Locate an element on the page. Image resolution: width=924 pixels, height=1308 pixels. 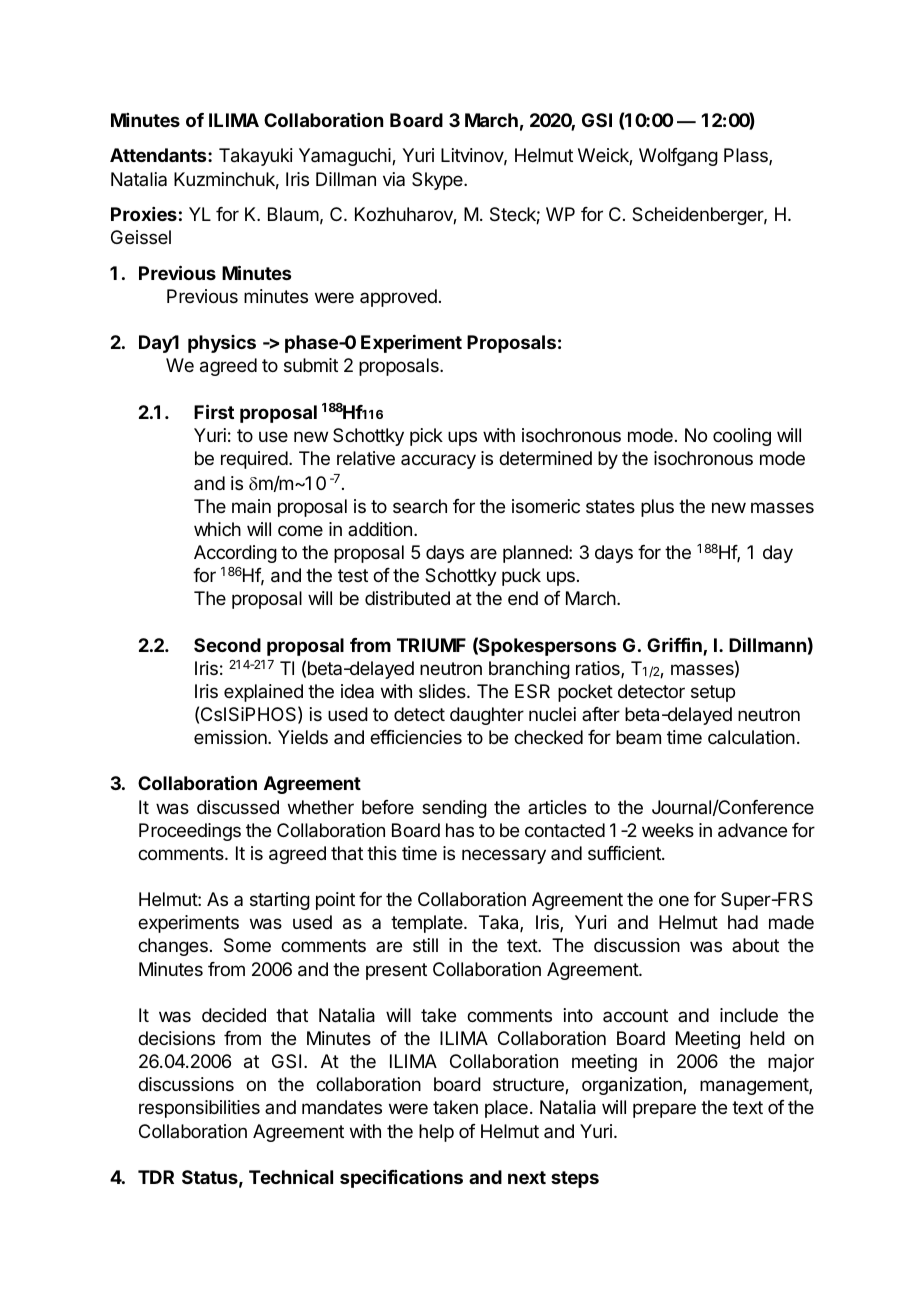
Second is located at coordinates (227, 645).
